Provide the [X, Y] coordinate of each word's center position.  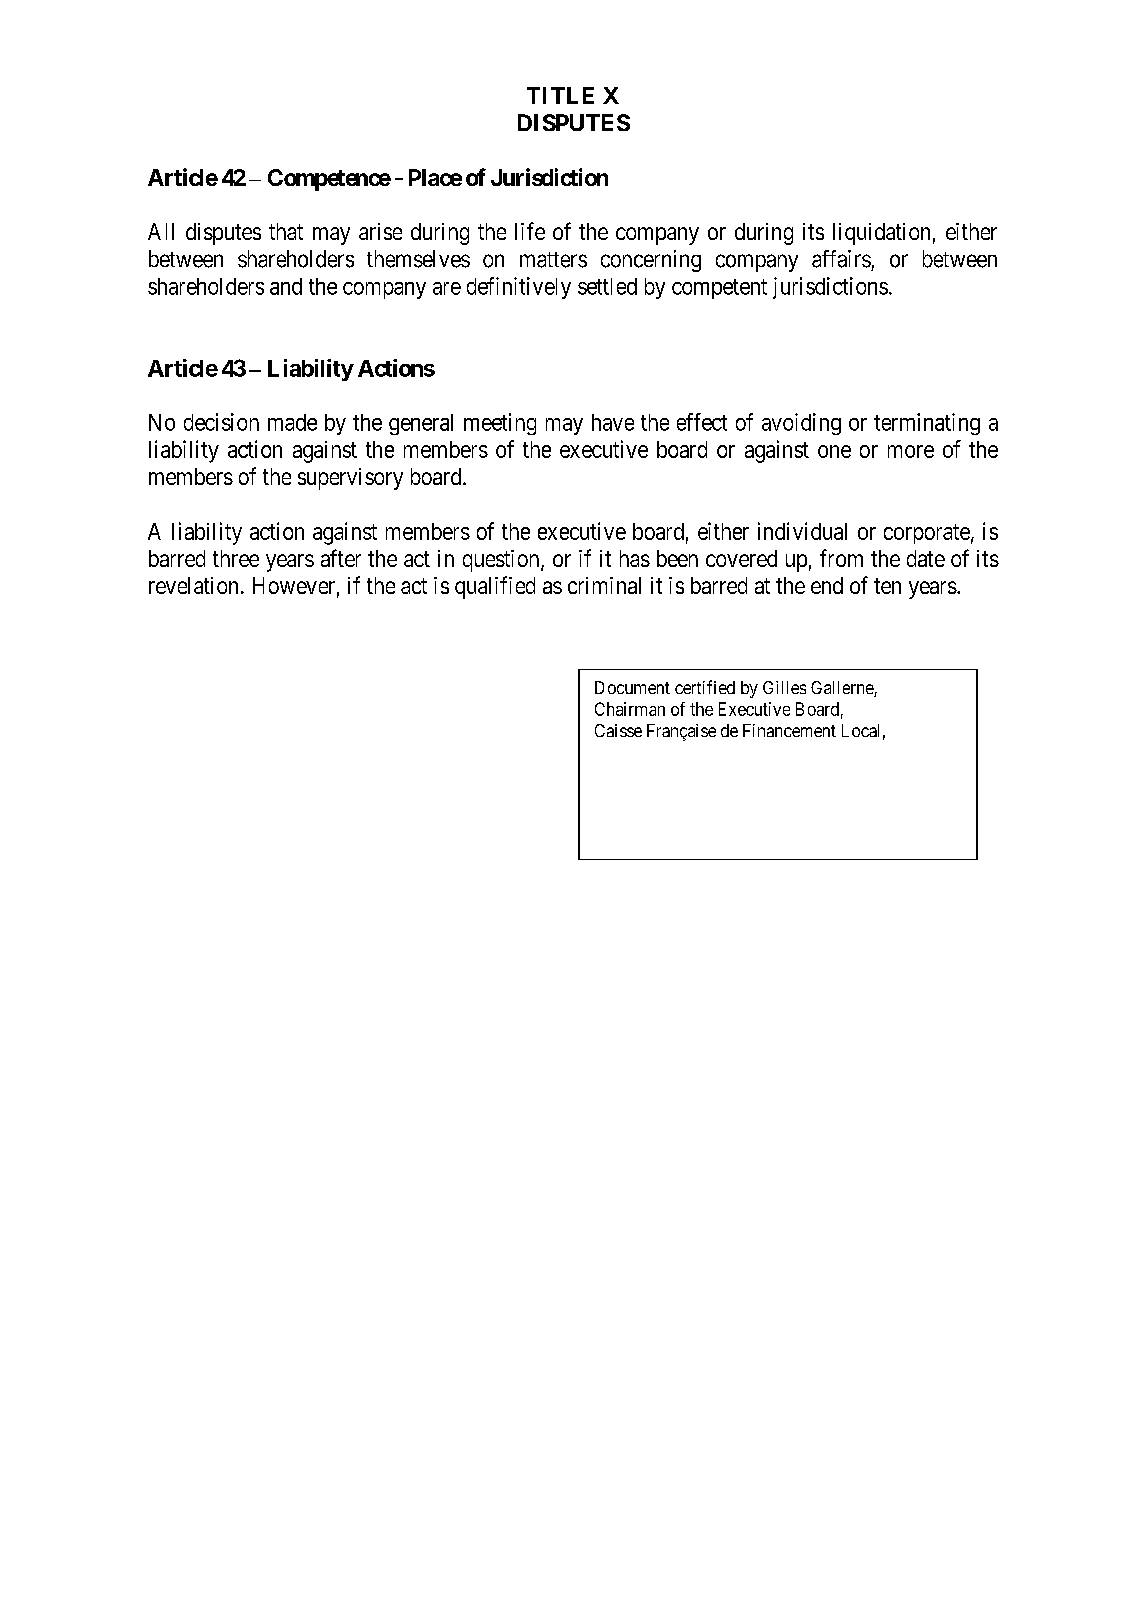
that [286, 231]
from [841, 558]
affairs [841, 259]
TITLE [560, 95]
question [502, 561]
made [292, 422]
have [613, 422]
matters [553, 260]
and [286, 286]
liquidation [881, 234]
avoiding [801, 424]
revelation [193, 585]
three [236, 558]
